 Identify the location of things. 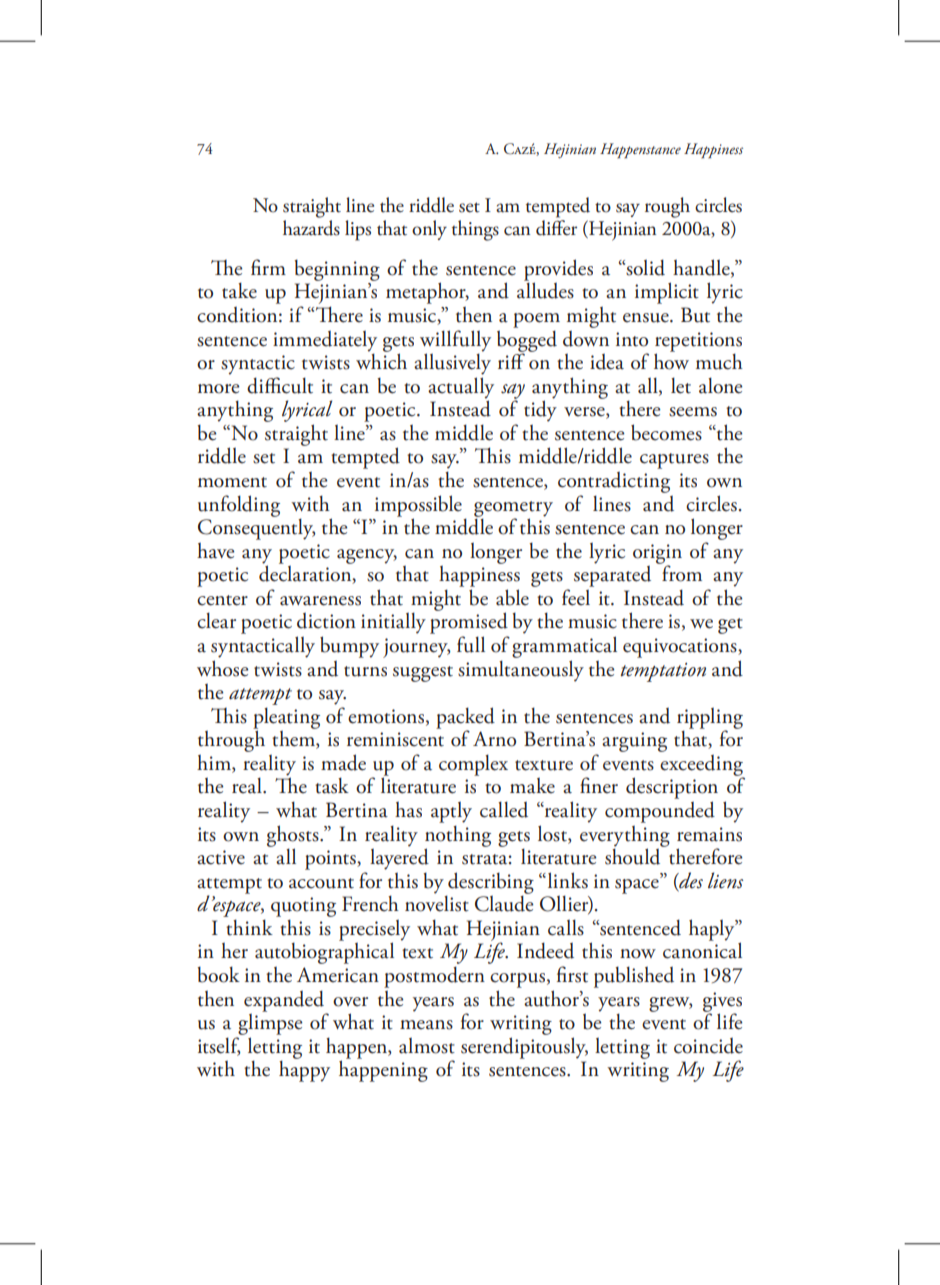
(475, 230).
